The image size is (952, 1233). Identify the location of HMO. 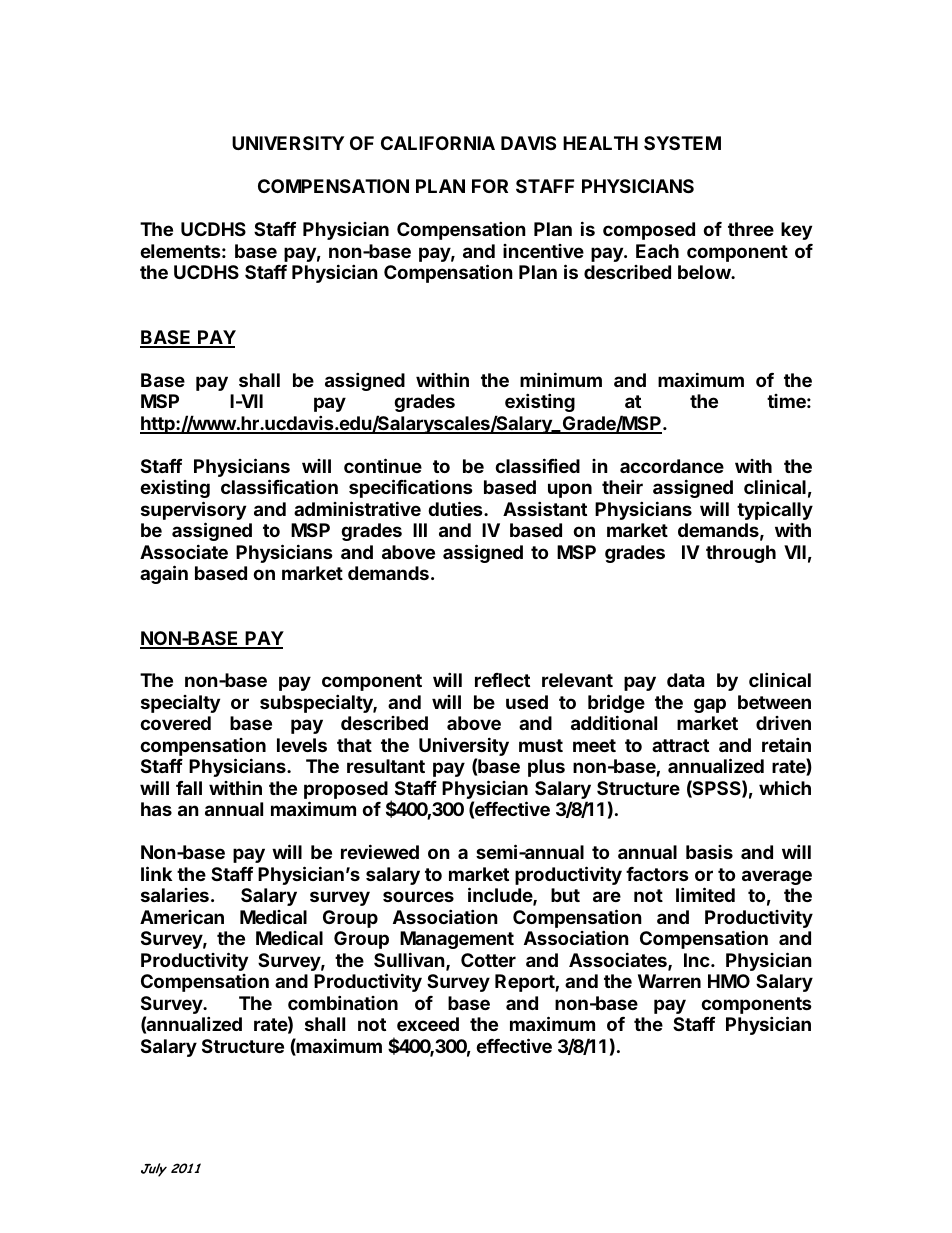
(729, 981).
